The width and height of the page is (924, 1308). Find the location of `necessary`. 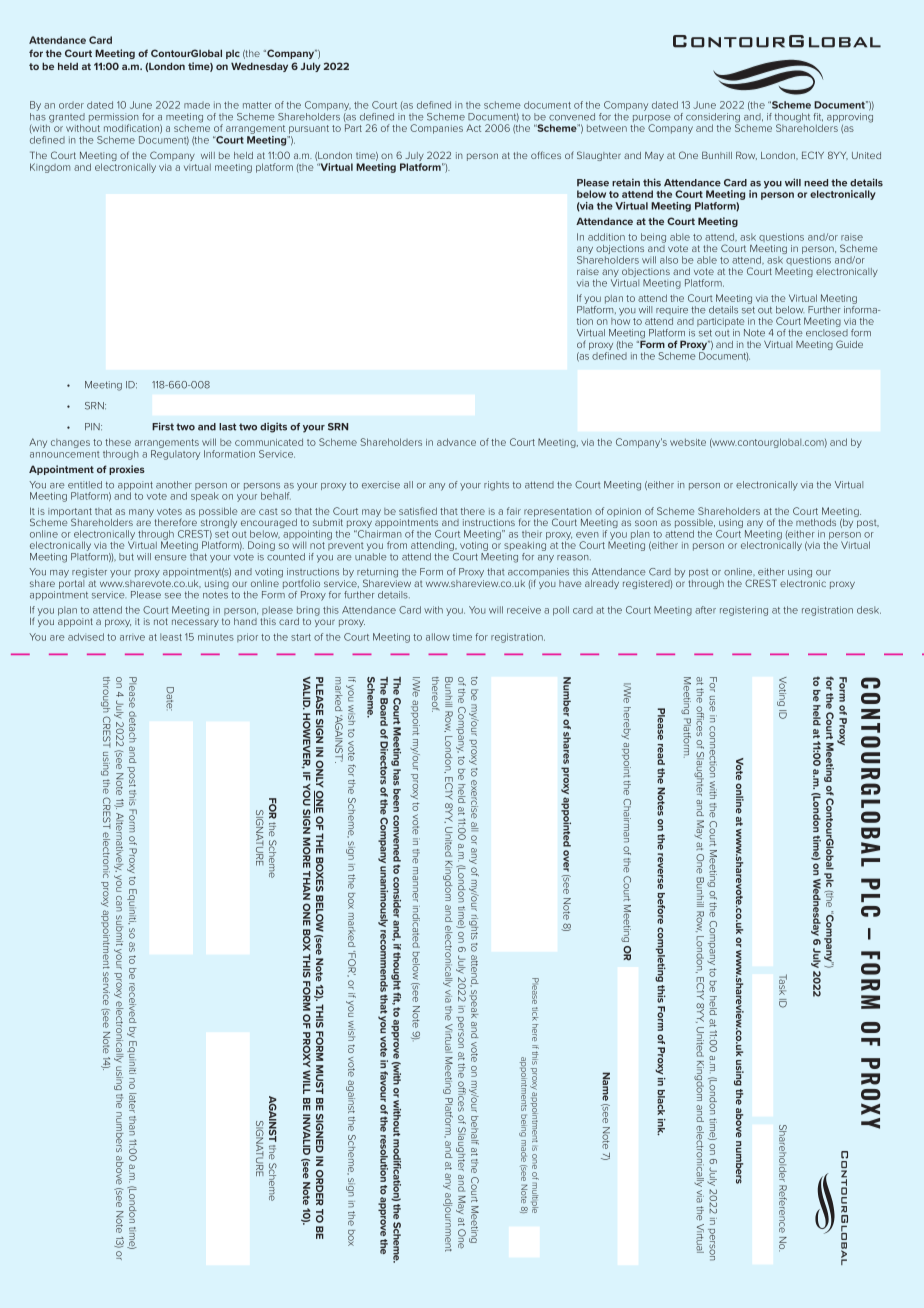

necessary is located at coordinates (195, 623).
